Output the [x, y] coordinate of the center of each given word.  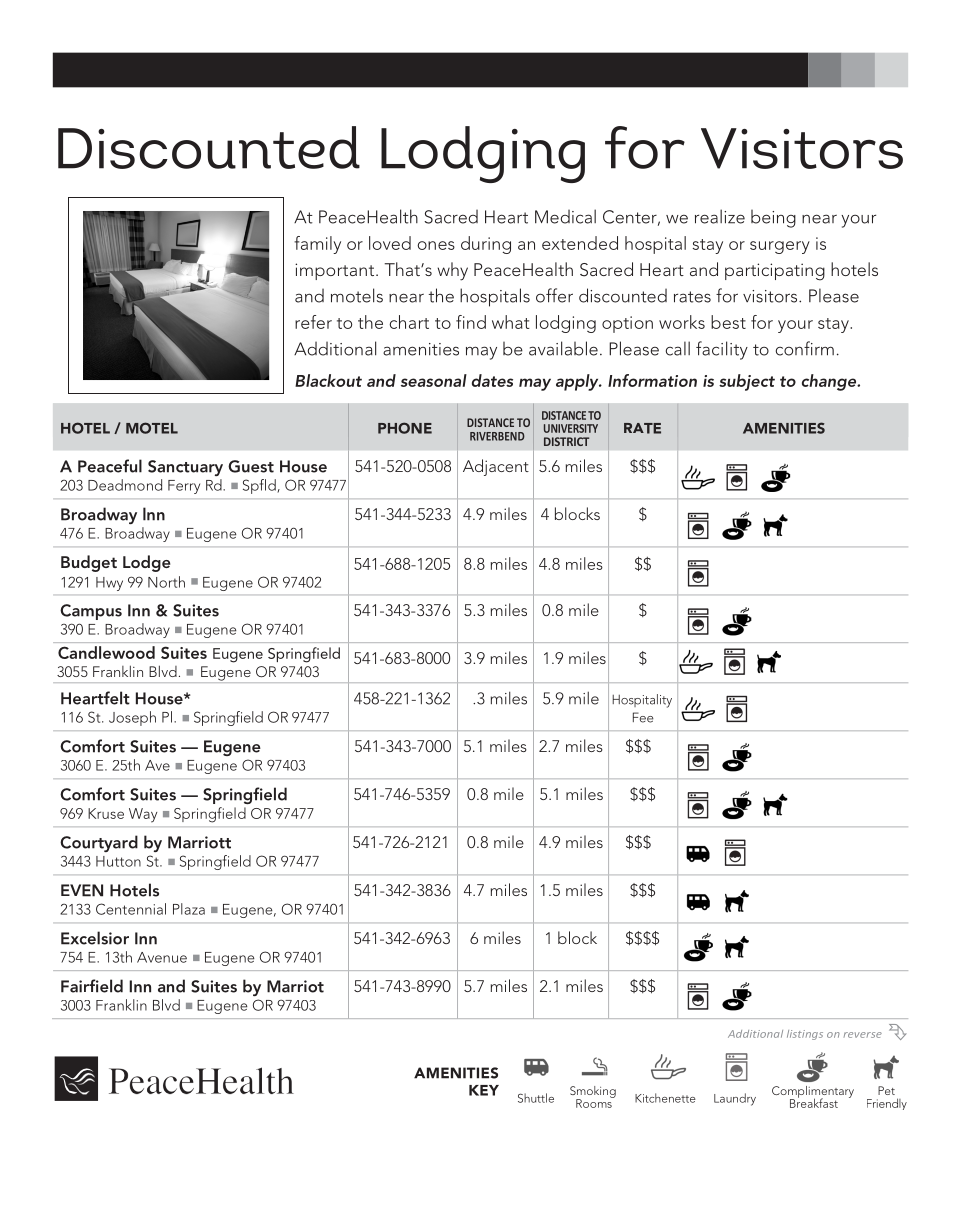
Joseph [132, 718]
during [486, 245]
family [317, 245]
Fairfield [92, 986]
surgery [780, 247]
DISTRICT [566, 441]
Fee [643, 717]
